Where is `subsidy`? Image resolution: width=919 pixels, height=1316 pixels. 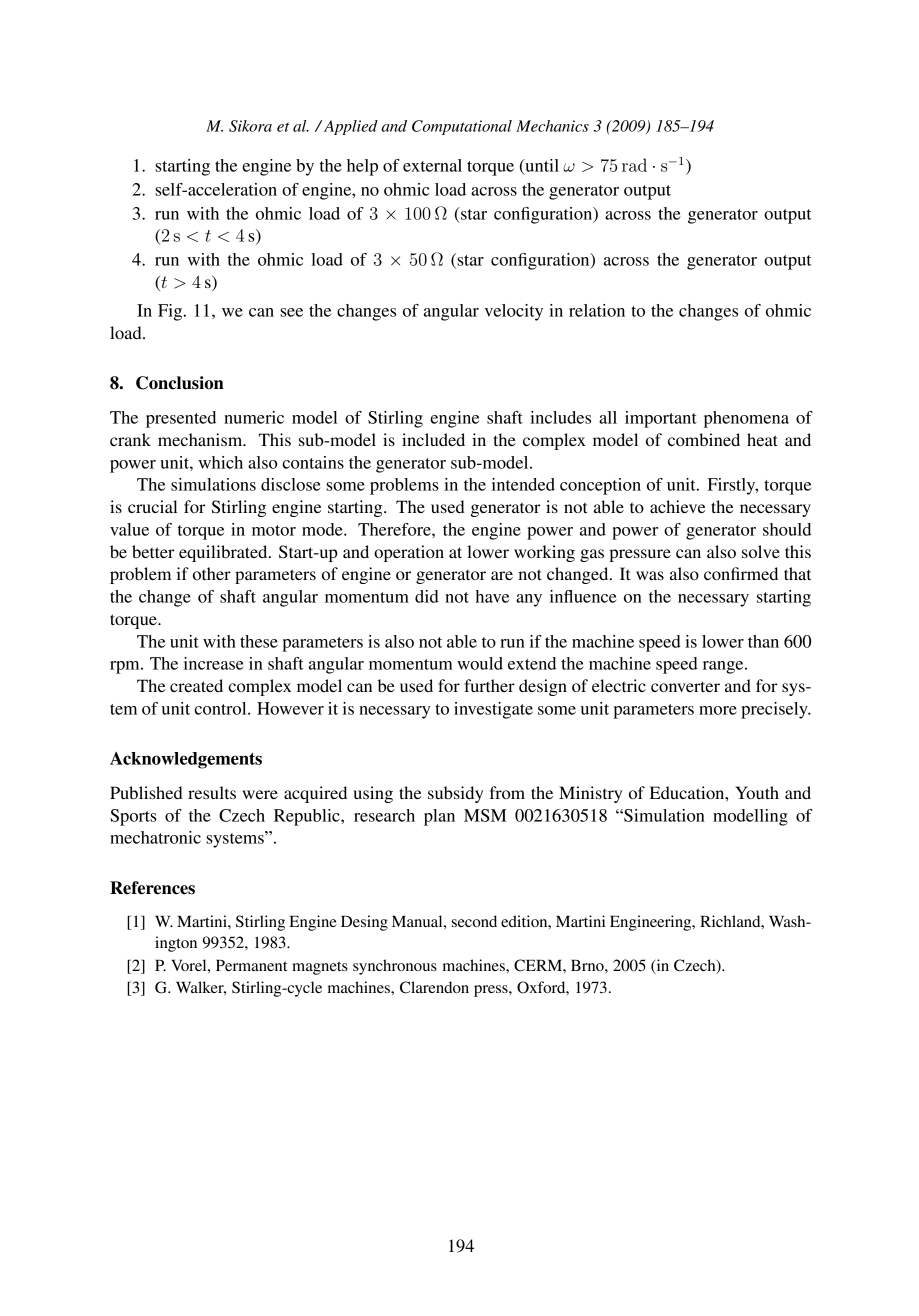 subsidy is located at coordinates (455, 794).
